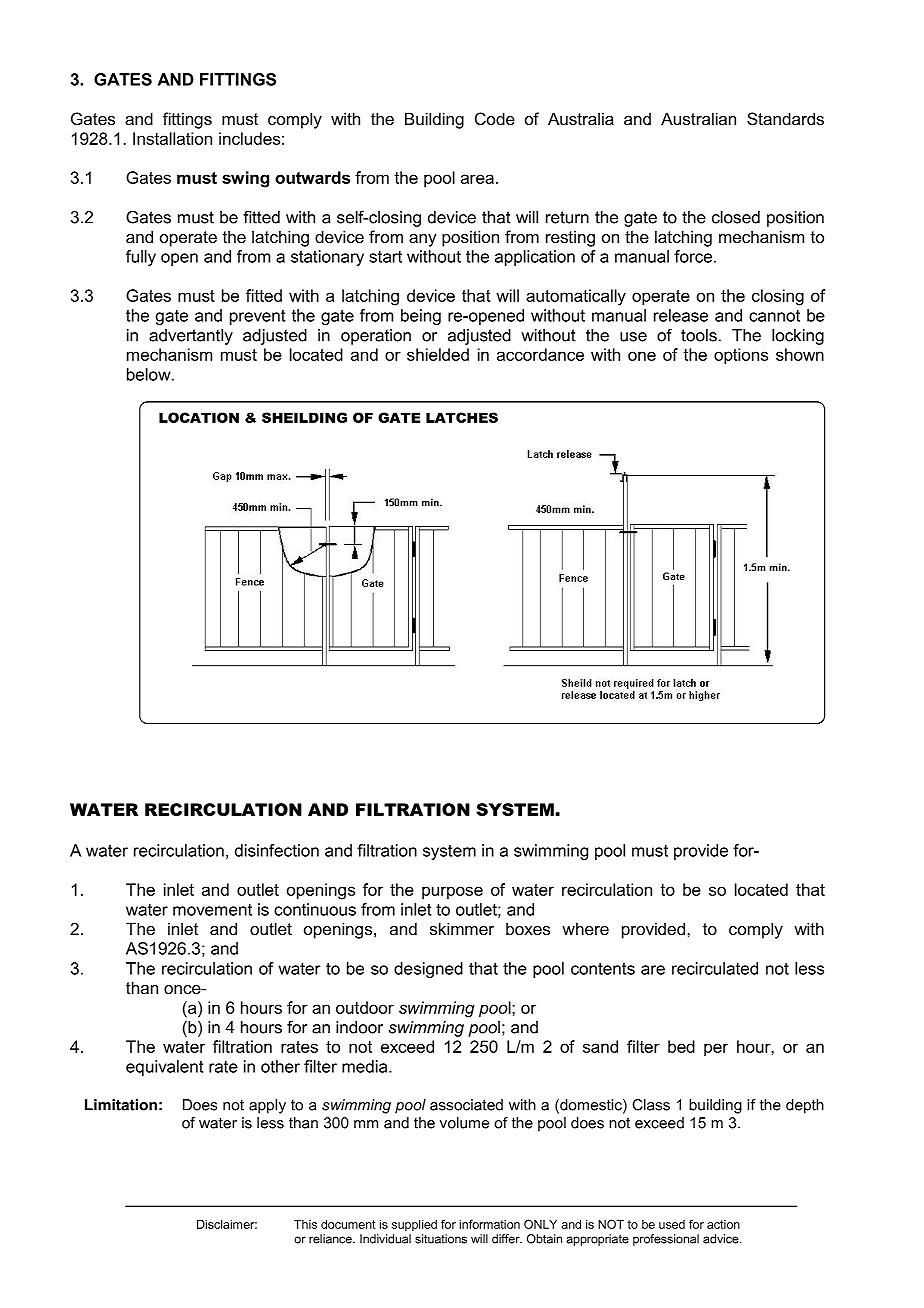 This screenshot has width=924, height=1308. I want to click on options, so click(741, 356).
